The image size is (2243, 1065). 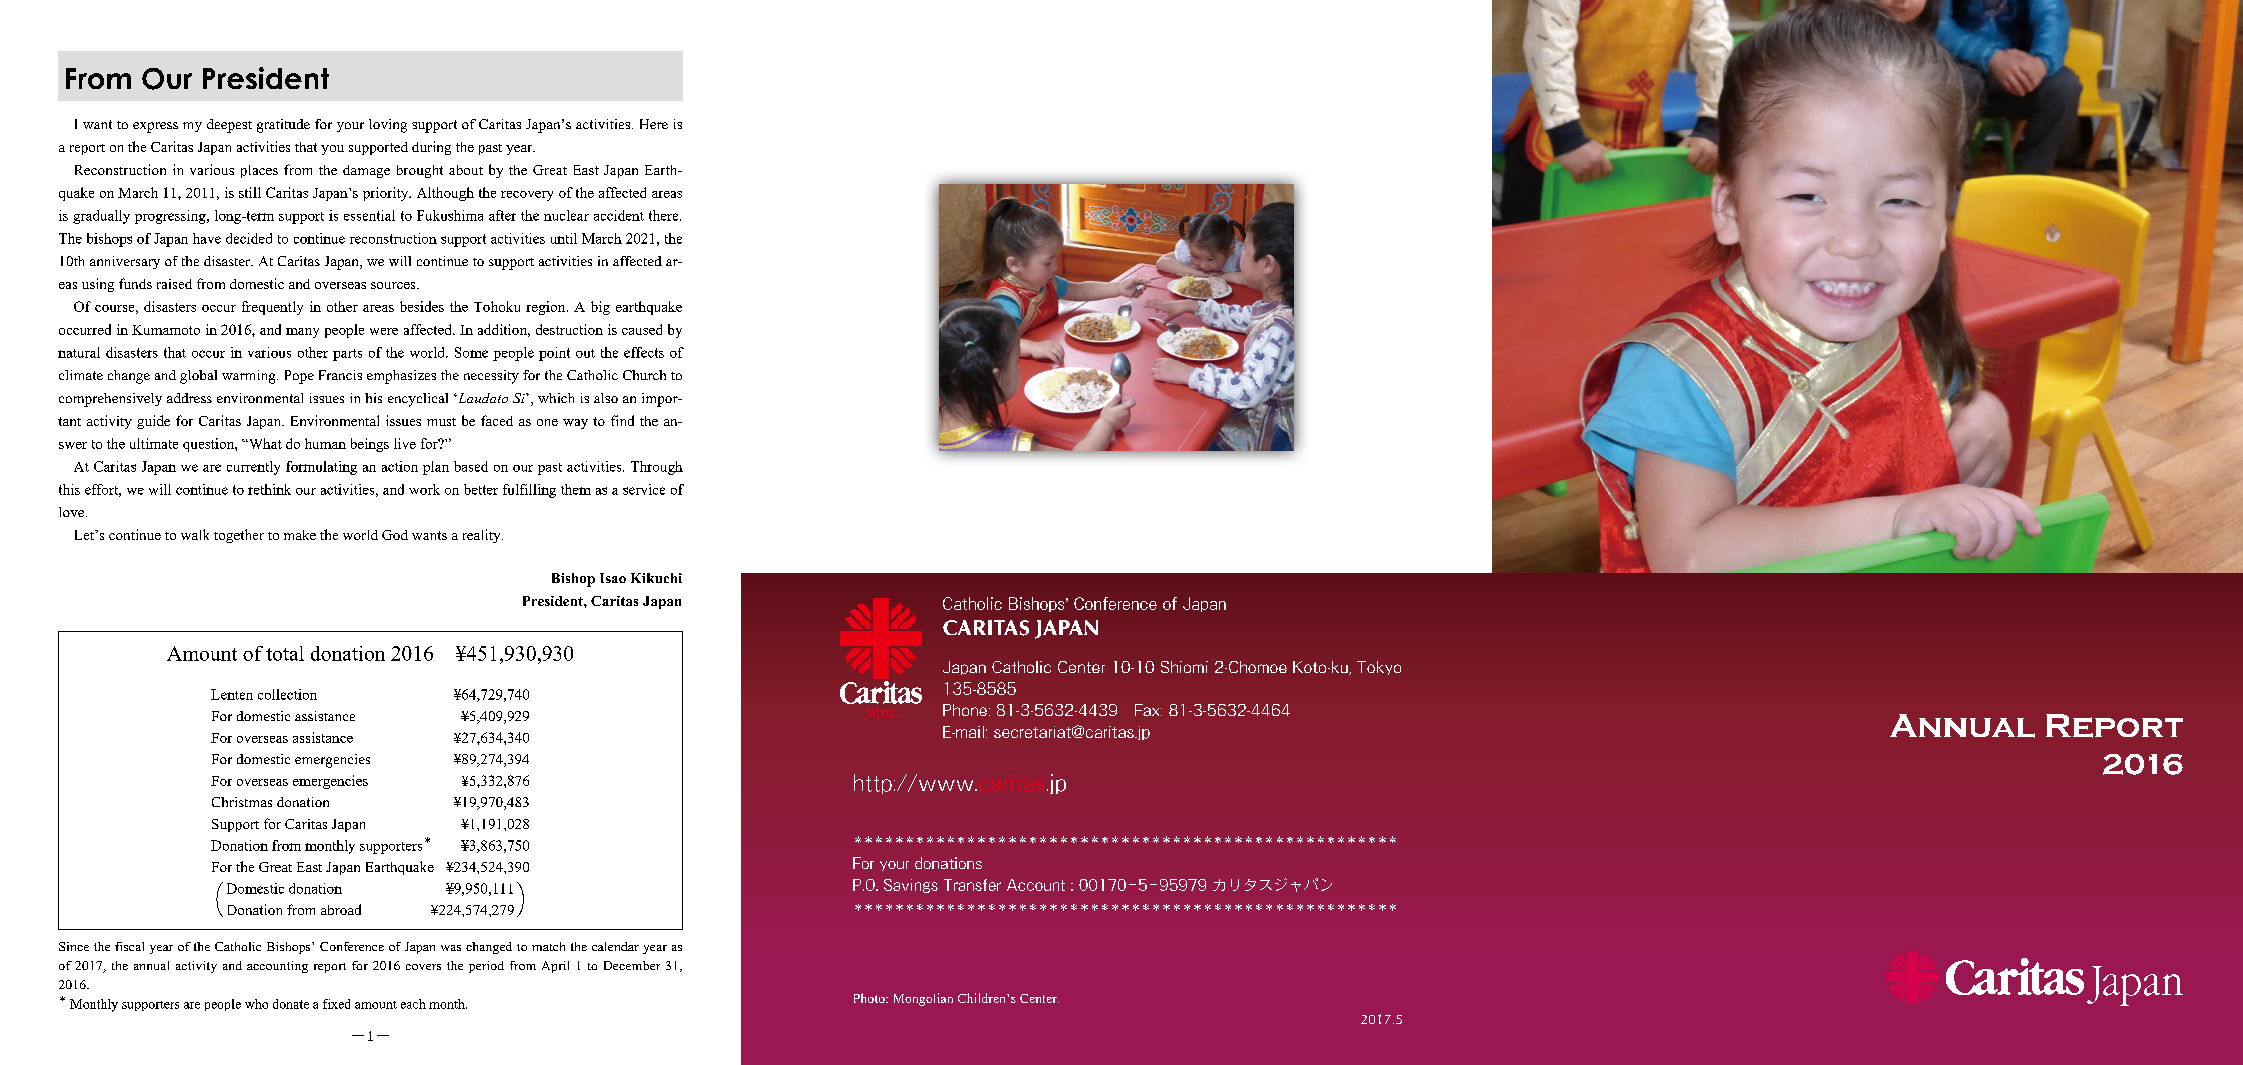 What do you see at coordinates (256, 1004) in the screenshot?
I see `who` at bounding box center [256, 1004].
